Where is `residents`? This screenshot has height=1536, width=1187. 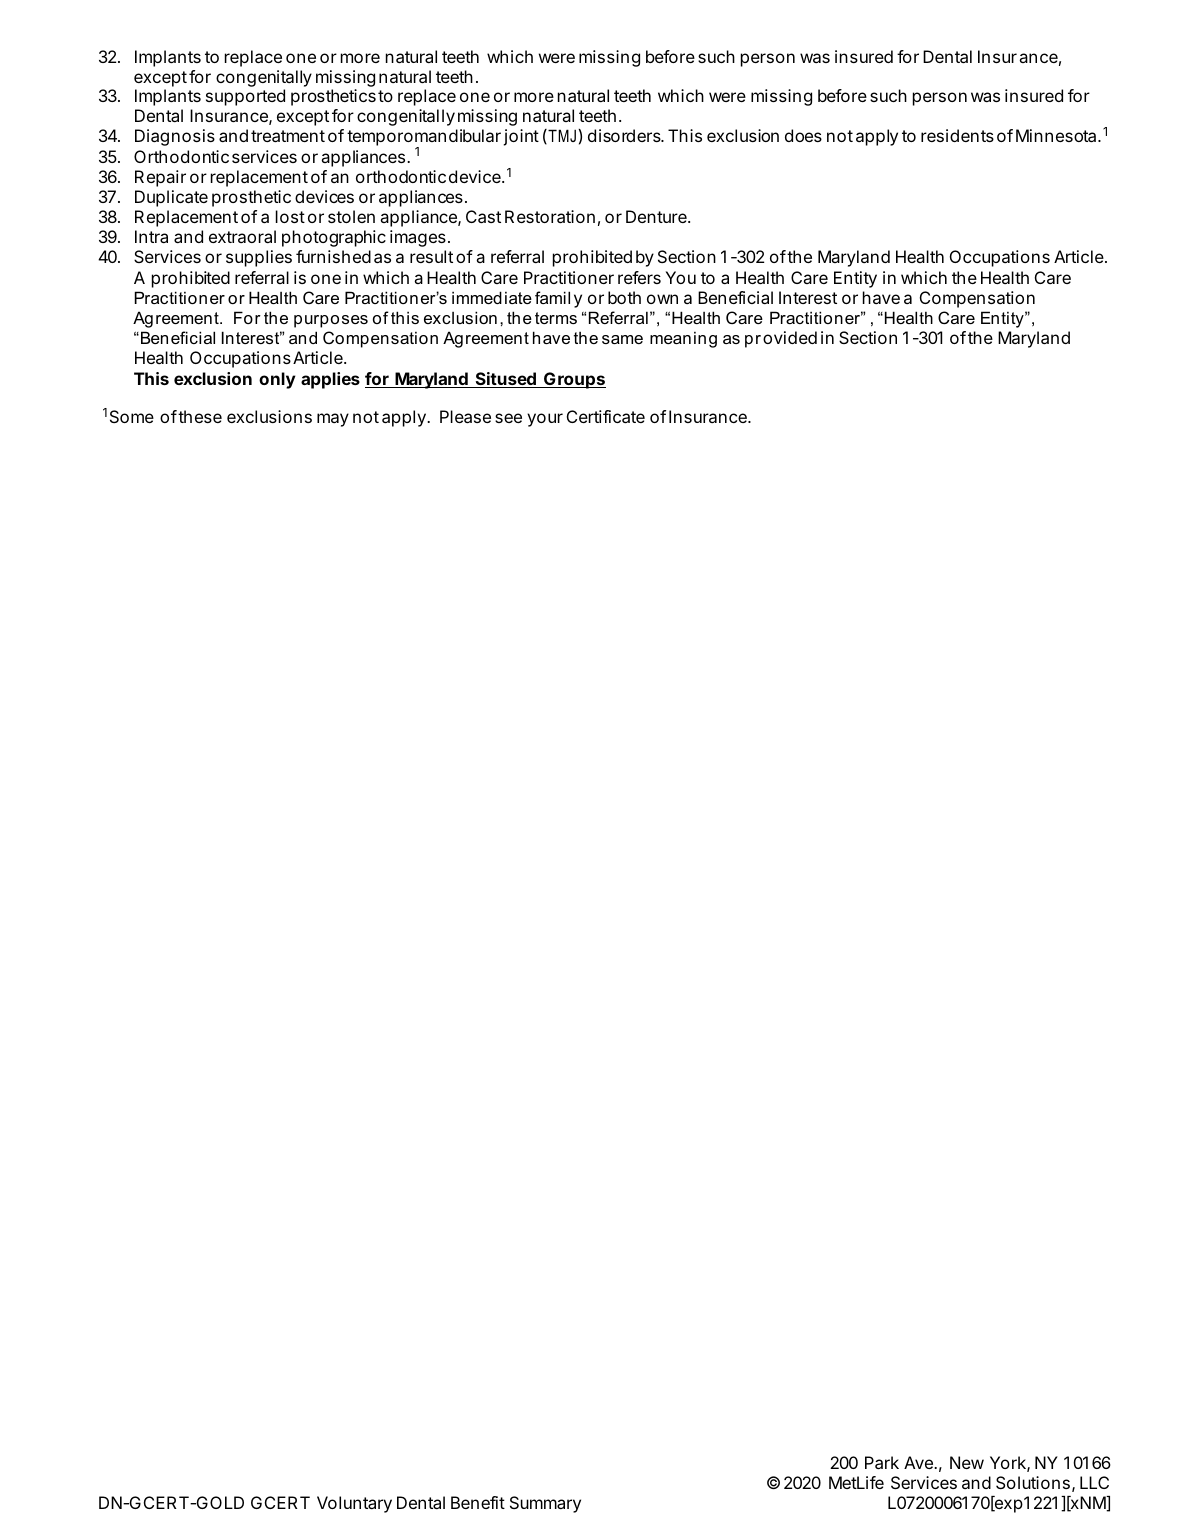 residents is located at coordinates (957, 135).
